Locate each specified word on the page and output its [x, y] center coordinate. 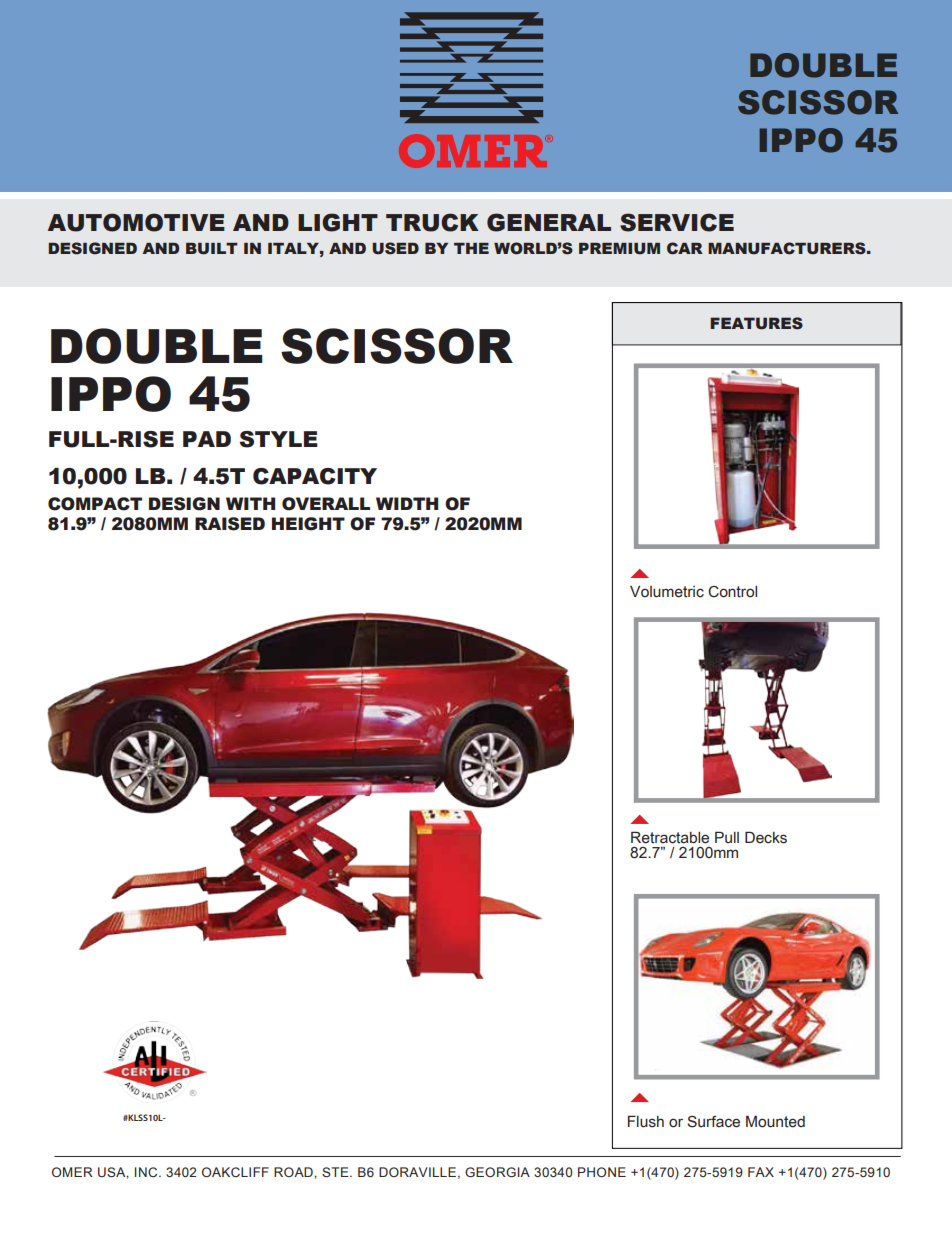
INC [147, 1172]
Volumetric [667, 592]
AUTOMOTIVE [136, 222]
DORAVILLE [417, 1172]
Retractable [670, 837]
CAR [685, 248]
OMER [72, 1172]
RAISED [230, 524]
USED [395, 248]
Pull [727, 837]
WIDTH [407, 503]
